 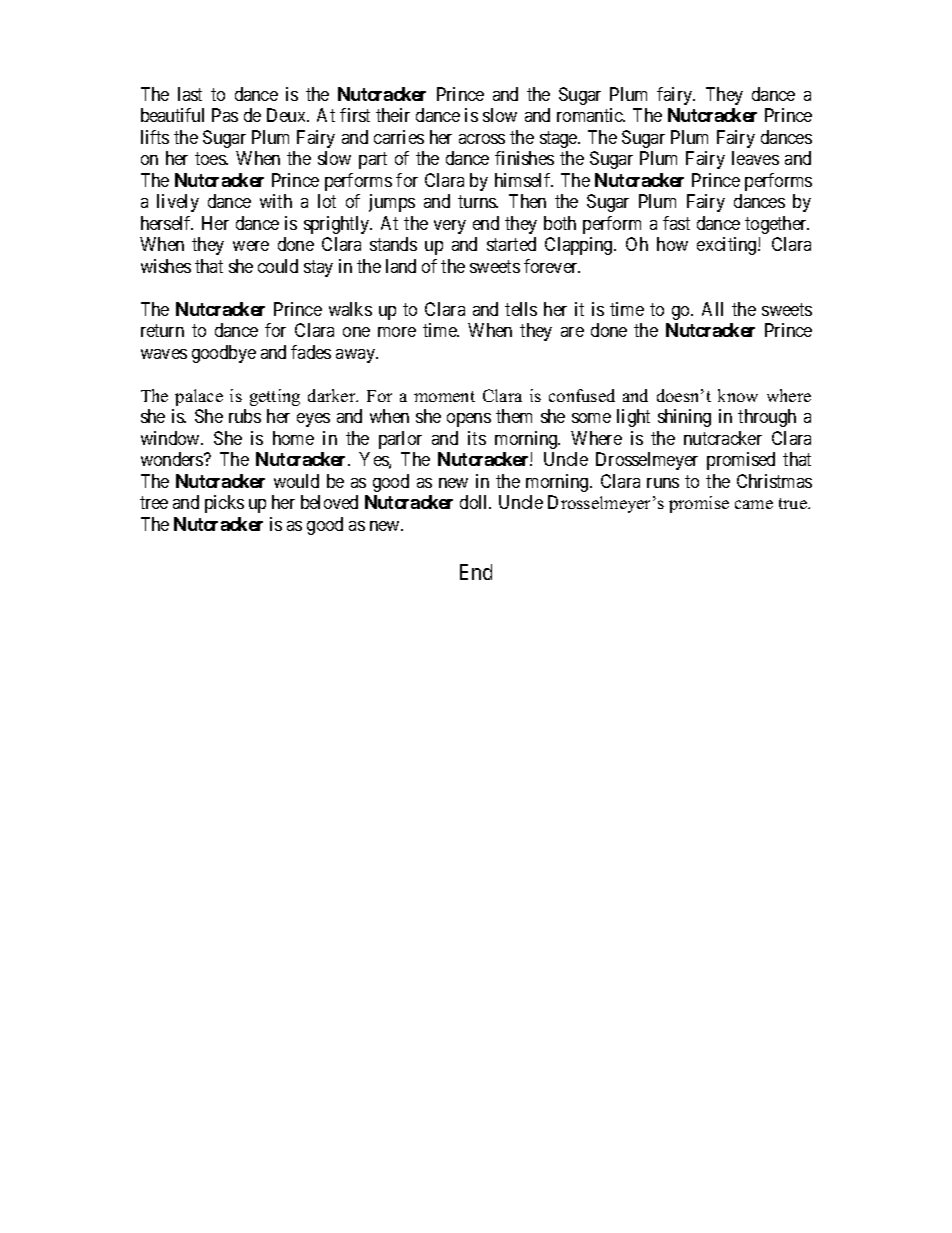 I want to click on waves, so click(x=164, y=354).
